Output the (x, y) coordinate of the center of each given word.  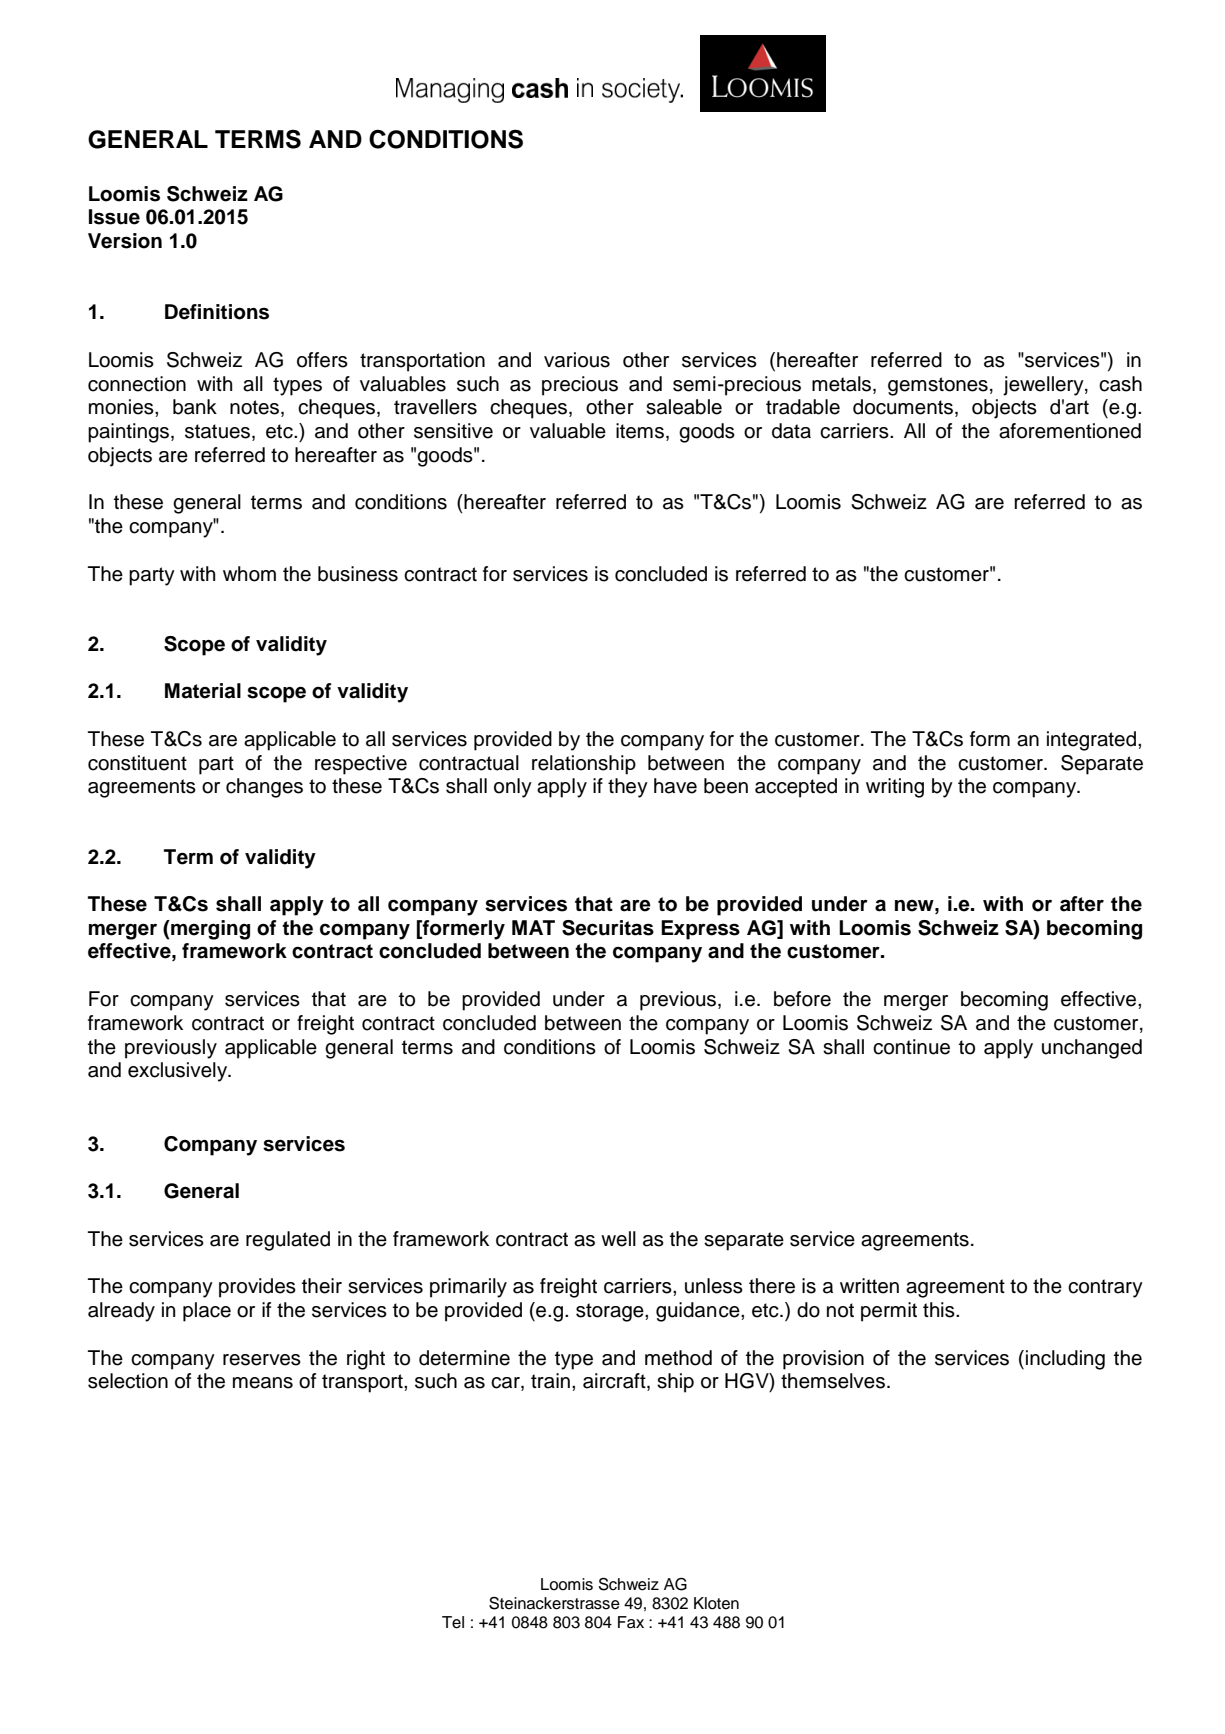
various (577, 360)
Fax (631, 1622)
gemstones (938, 386)
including (1065, 1360)
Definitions (217, 312)
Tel (453, 1622)
